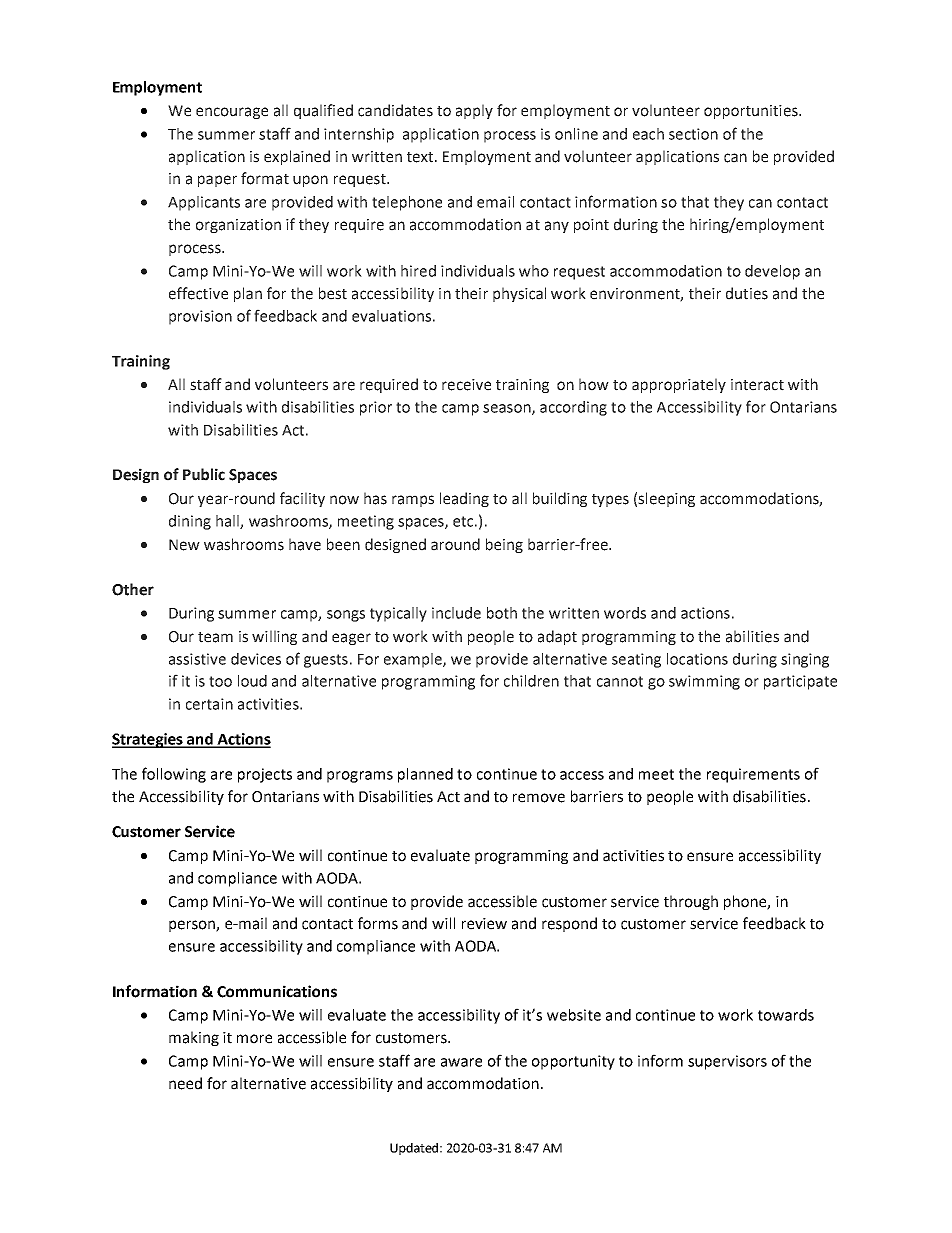 The image size is (952, 1233). Describe the element at coordinates (414, 1149) in the screenshot. I see `Updated` at that location.
